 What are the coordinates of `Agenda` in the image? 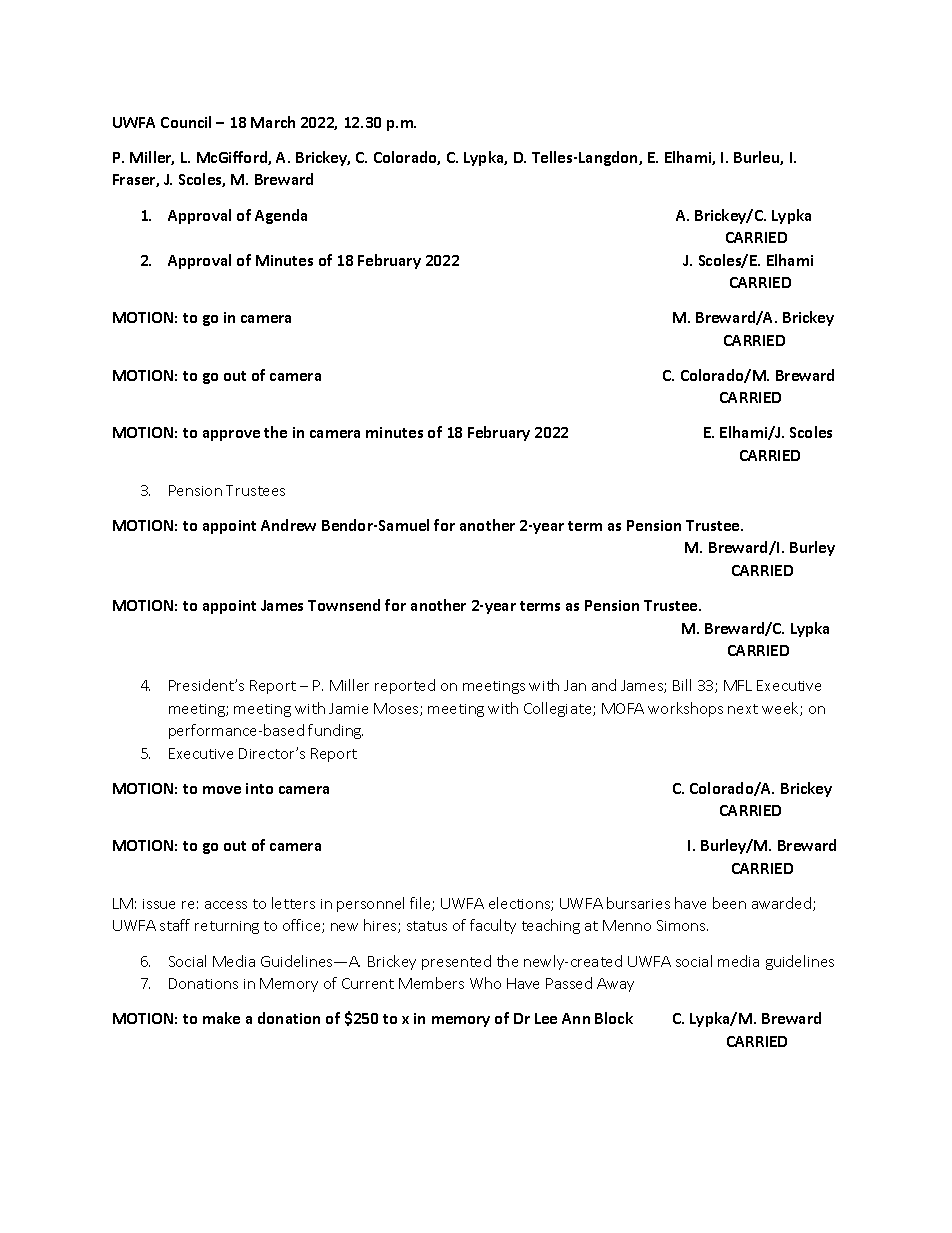 It's located at (281, 216).
